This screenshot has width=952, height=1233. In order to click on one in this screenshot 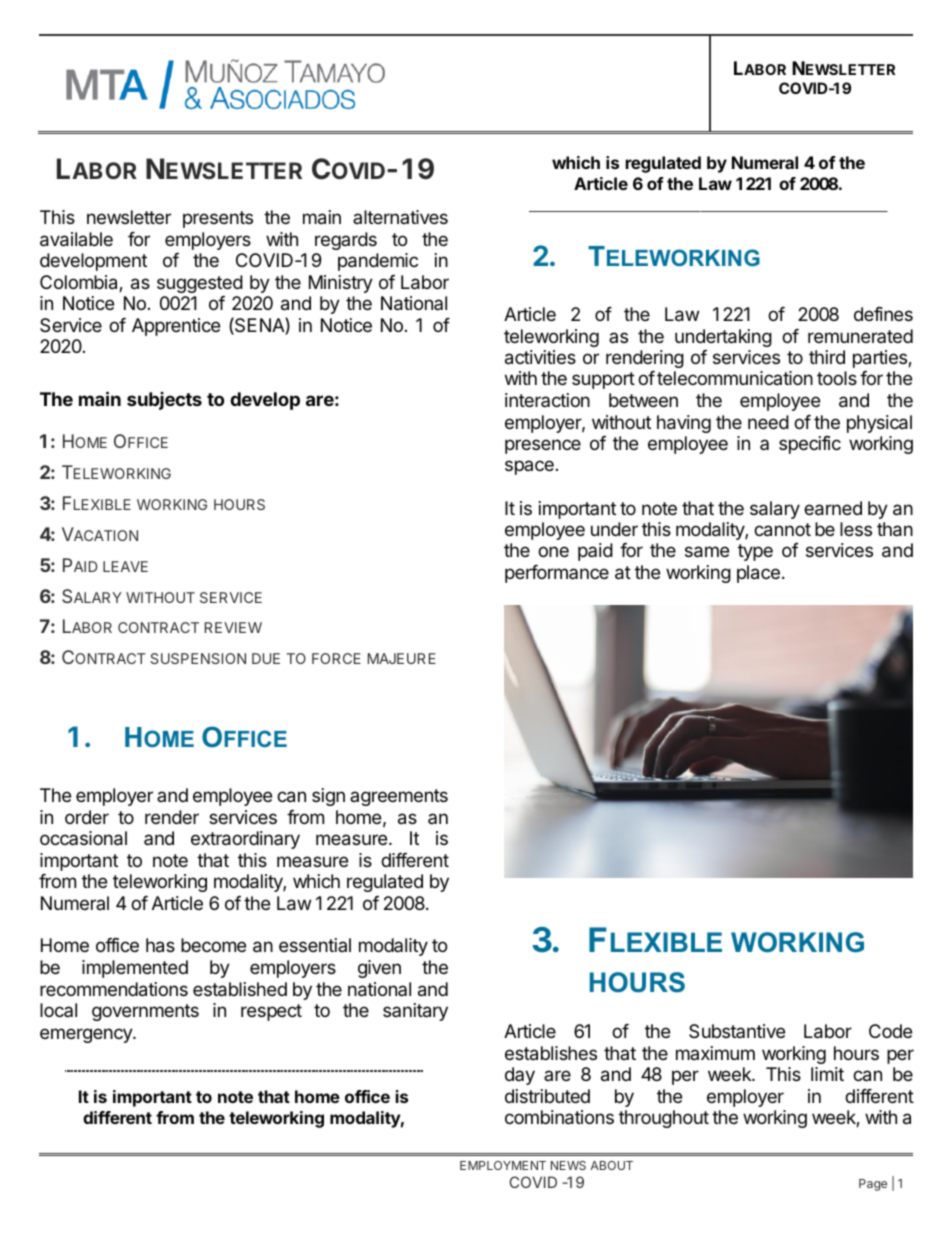, I will do `click(553, 551)`.
